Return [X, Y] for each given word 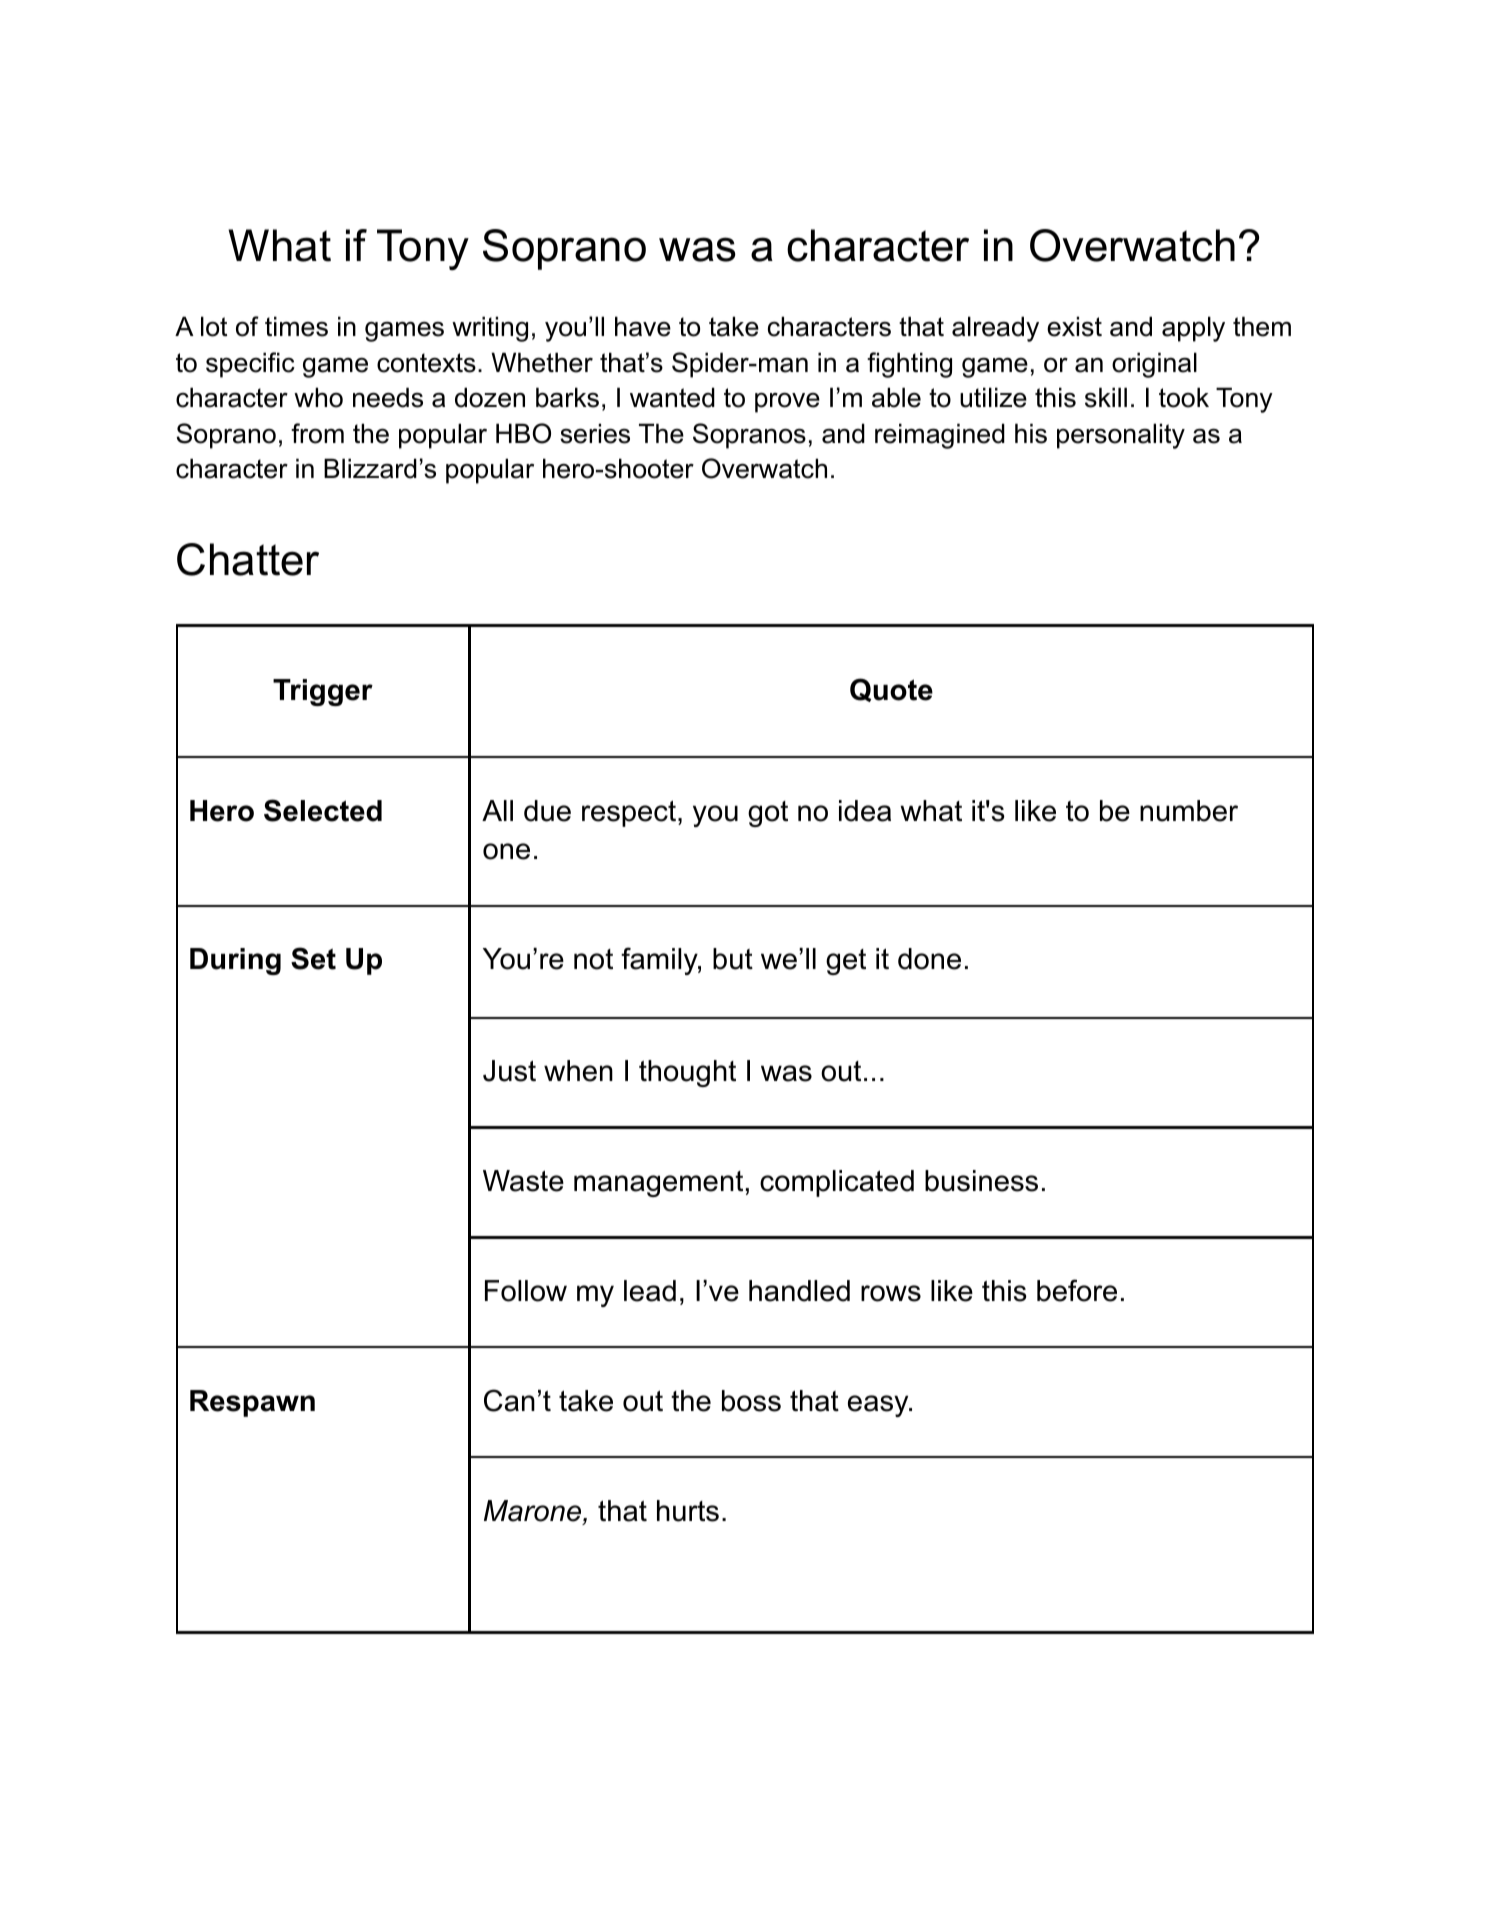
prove [787, 402]
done [929, 959]
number [1189, 811]
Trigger [323, 692]
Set [313, 958]
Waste [523, 1181]
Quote [891, 690]
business [981, 1181]
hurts [688, 1511]
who [318, 397]
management [658, 1184]
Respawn [252, 1403]
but [733, 959]
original [1154, 365]
